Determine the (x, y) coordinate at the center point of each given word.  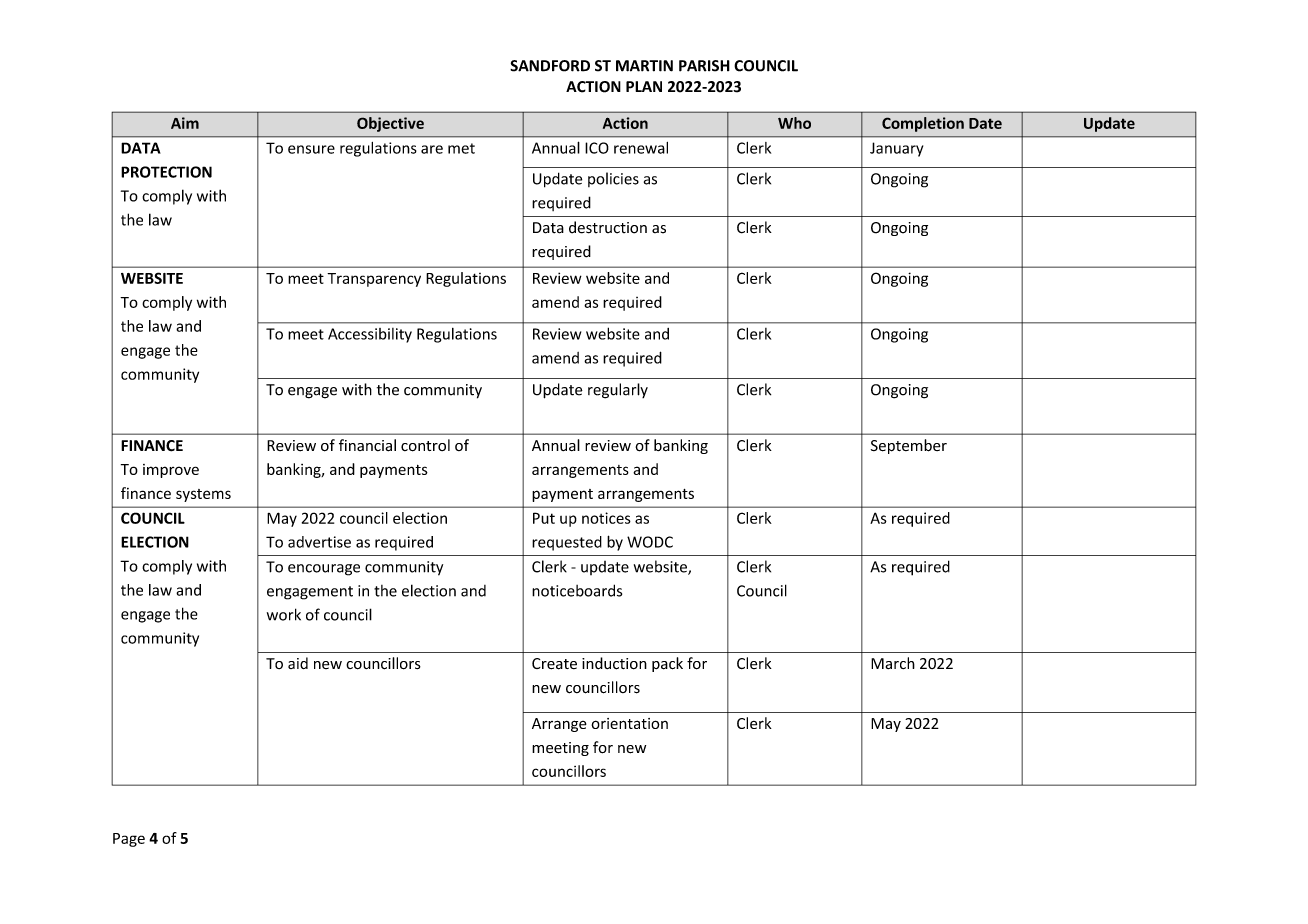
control (425, 445)
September (909, 446)
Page (129, 840)
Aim (185, 123)
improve (171, 471)
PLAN (644, 86)
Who (794, 123)
